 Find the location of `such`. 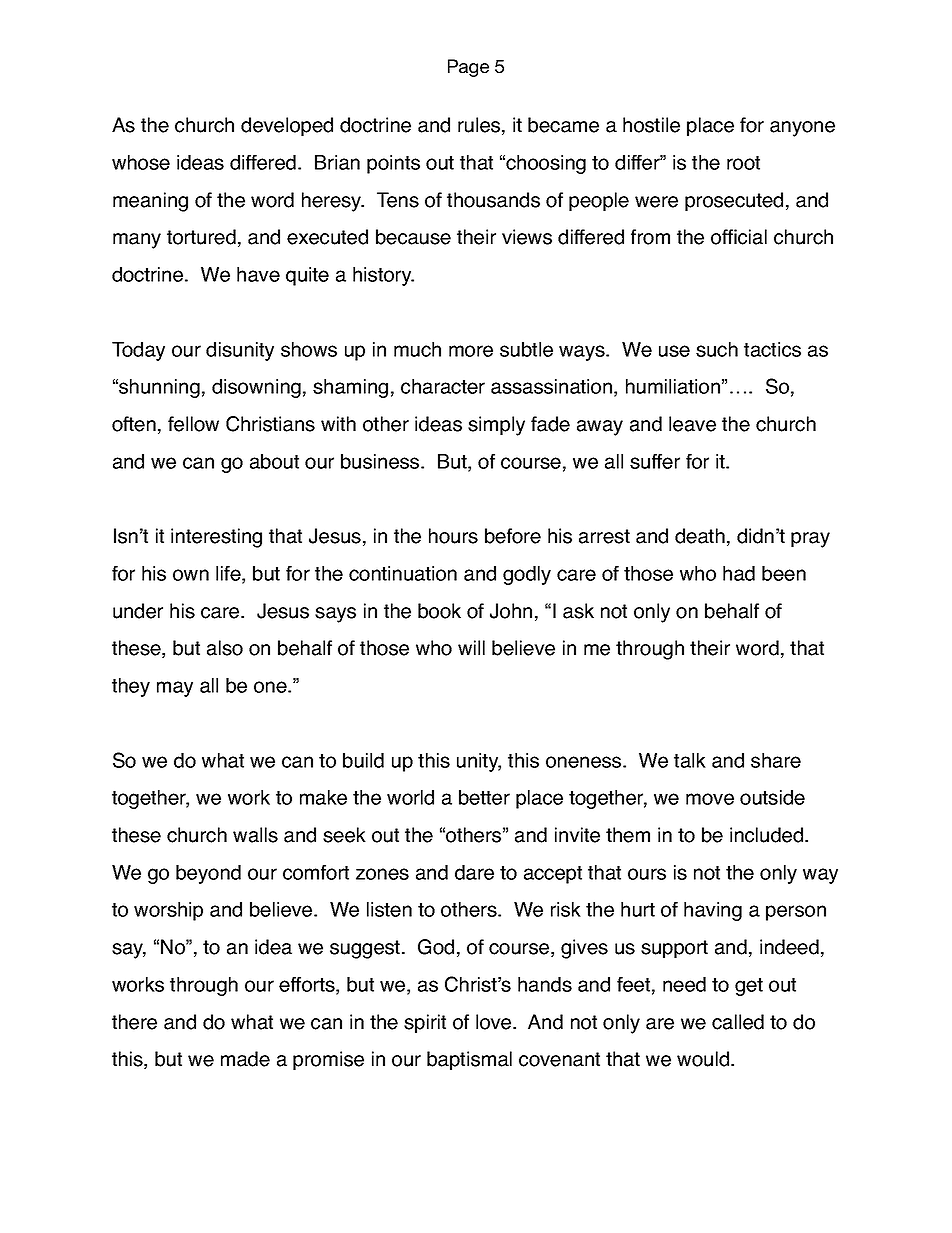

such is located at coordinates (717, 349).
